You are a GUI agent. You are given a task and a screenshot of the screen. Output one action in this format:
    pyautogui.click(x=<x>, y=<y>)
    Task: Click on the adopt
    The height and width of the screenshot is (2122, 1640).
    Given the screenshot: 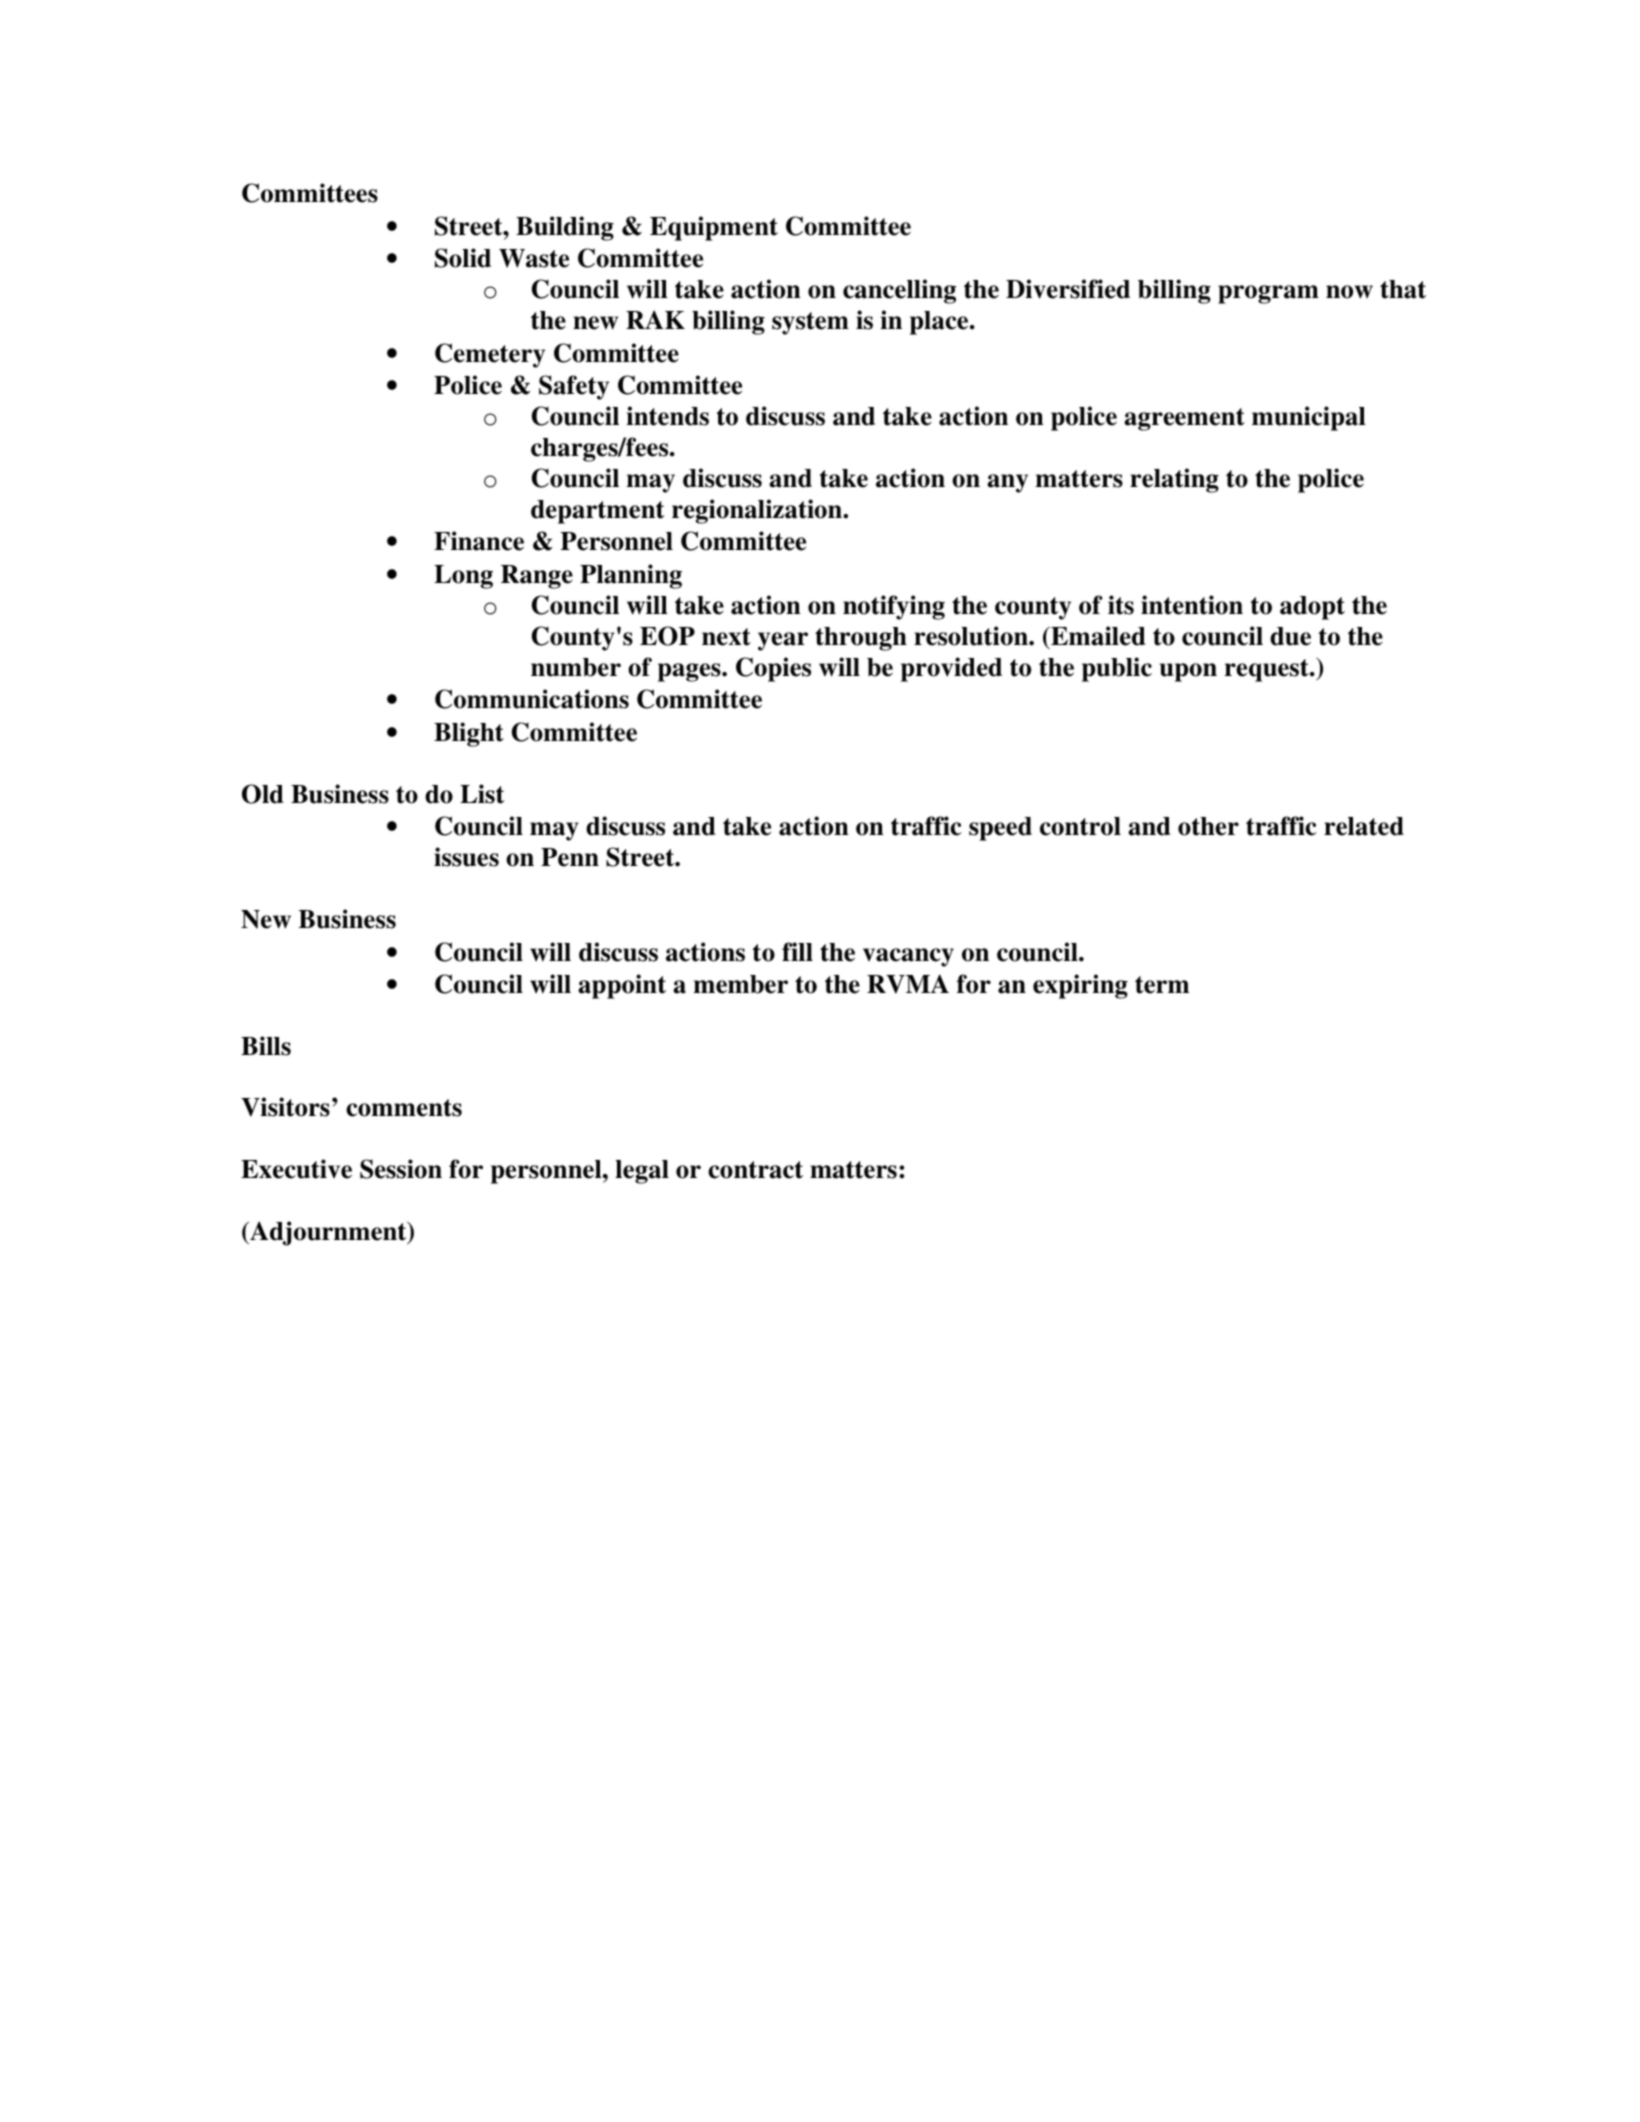 What is the action you would take?
    pyautogui.click(x=1312, y=608)
